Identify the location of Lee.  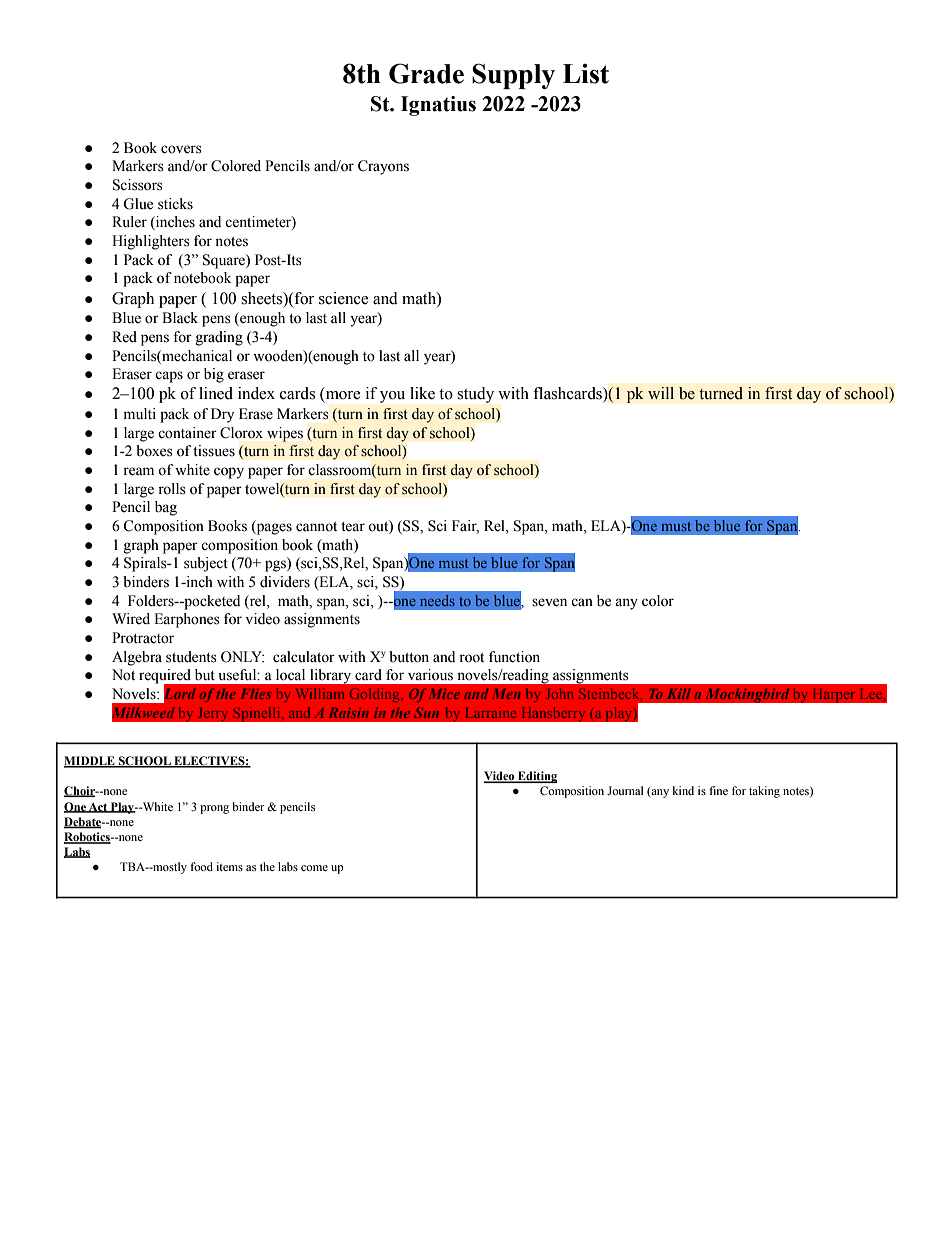
(872, 694).
